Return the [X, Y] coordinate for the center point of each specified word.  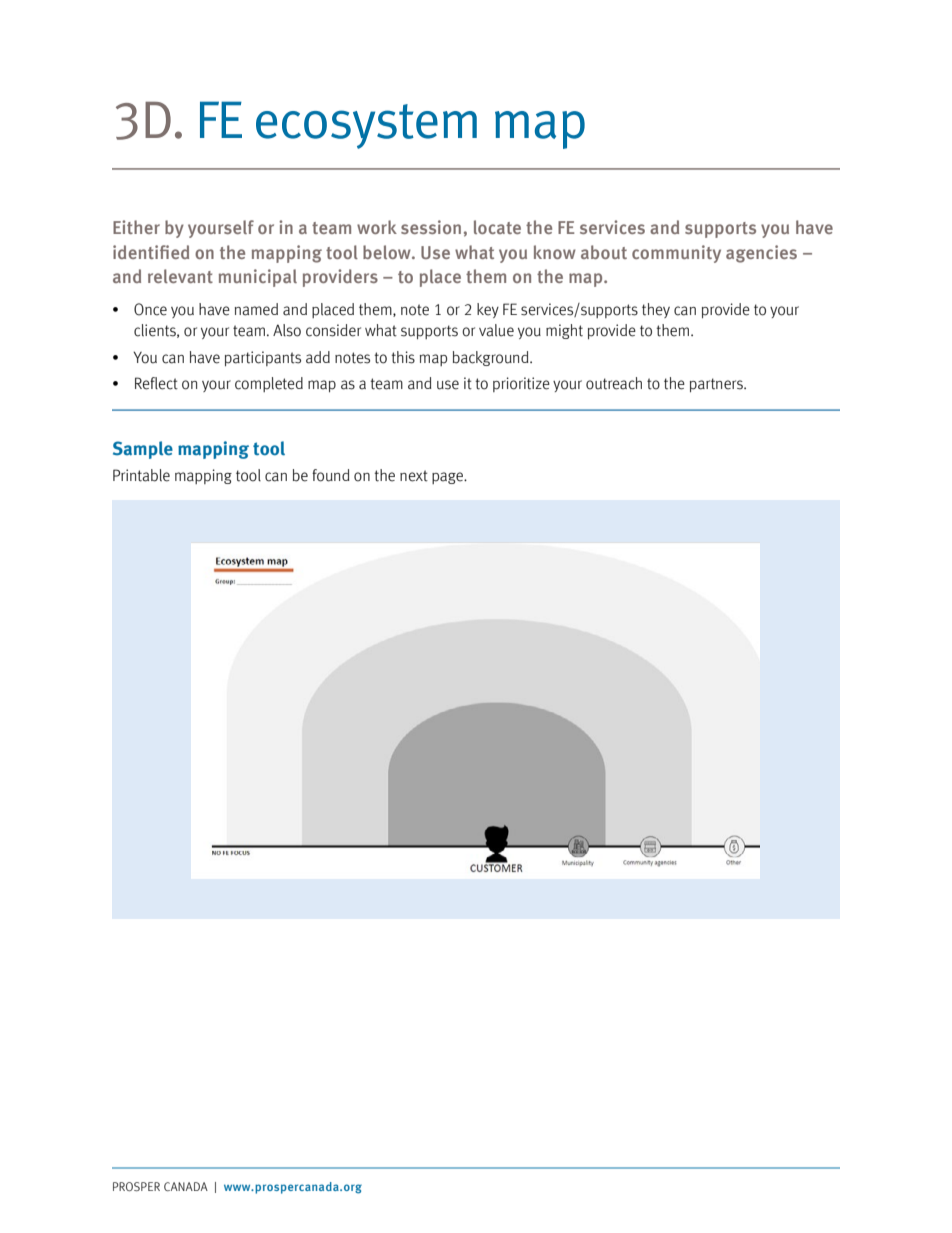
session [431, 227]
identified [151, 252]
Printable [141, 475]
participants [263, 358]
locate [497, 227]
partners [717, 385]
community [676, 254]
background [492, 358]
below [388, 252]
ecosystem [366, 126]
